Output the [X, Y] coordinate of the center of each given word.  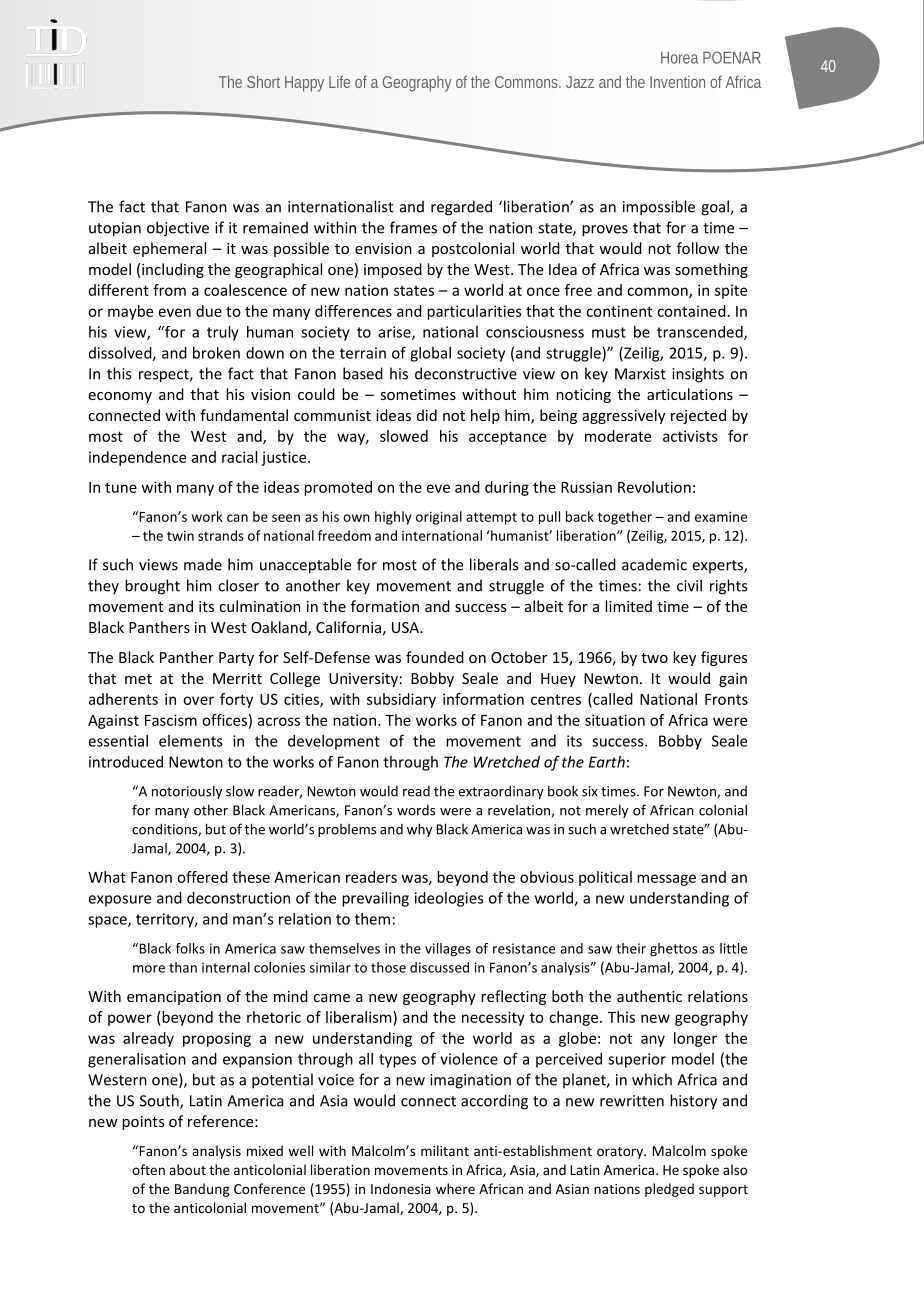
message [666, 880]
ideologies [449, 899]
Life [339, 81]
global [430, 354]
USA [406, 627]
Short [263, 81]
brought [152, 587]
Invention [677, 81]
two [654, 658]
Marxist [640, 374]
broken [216, 353]
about [187, 1169]
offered [202, 877]
